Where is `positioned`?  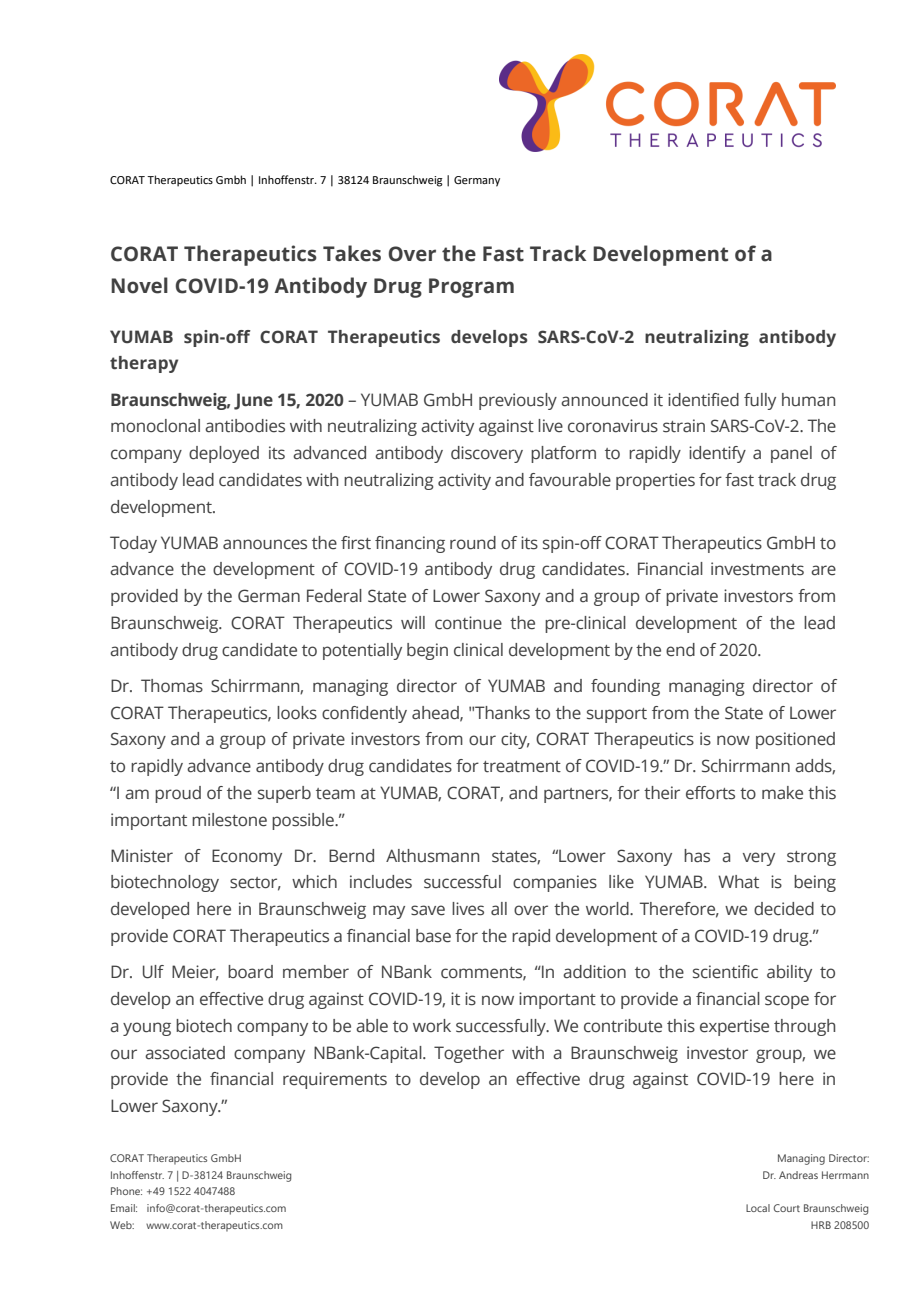 positioned is located at coordinates (795, 740).
